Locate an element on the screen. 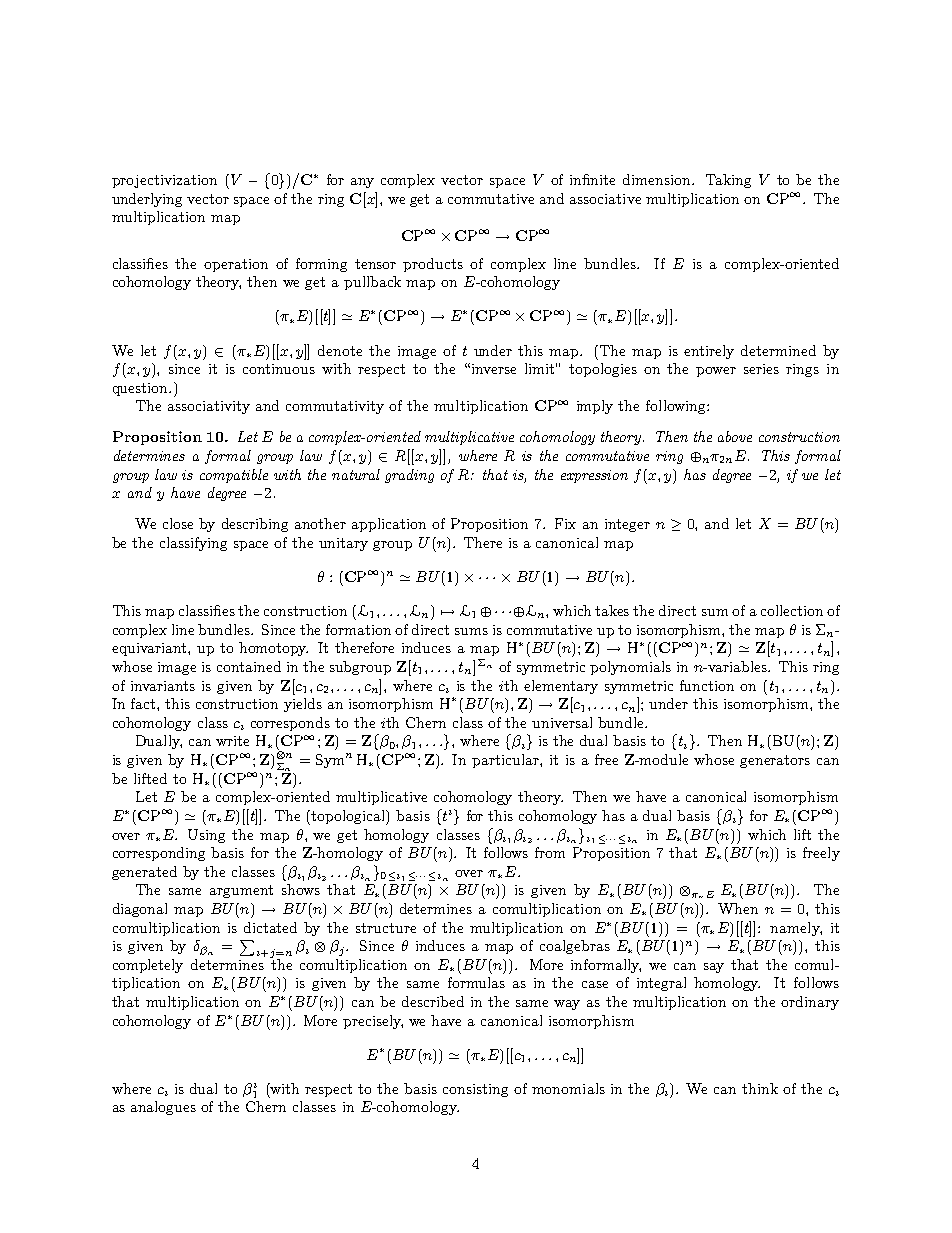 This screenshot has width=952, height=1233. associativity is located at coordinates (209, 407).
